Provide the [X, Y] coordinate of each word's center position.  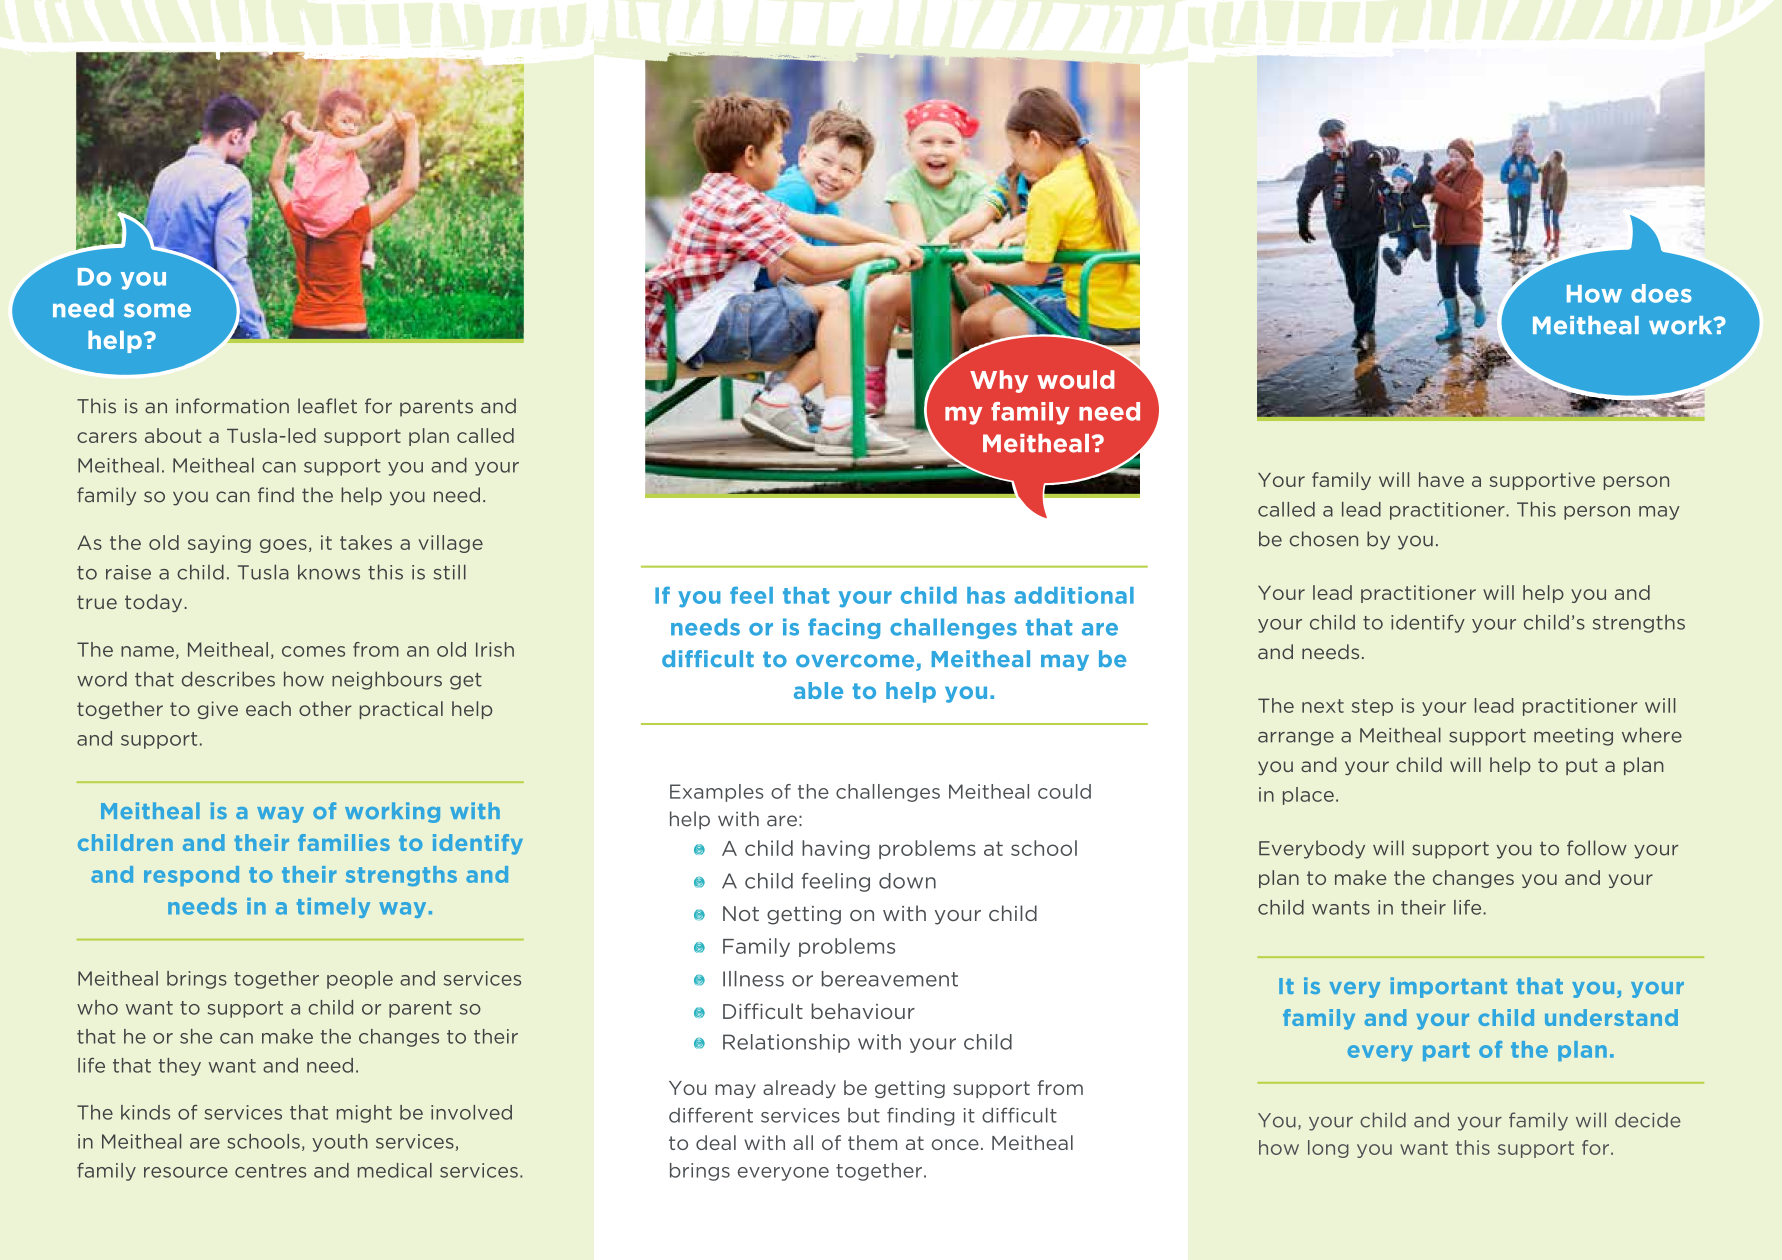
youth [340, 1143]
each [268, 708]
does [1661, 293]
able [818, 690]
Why [999, 381]
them [872, 1142]
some [157, 310]
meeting [1573, 737]
